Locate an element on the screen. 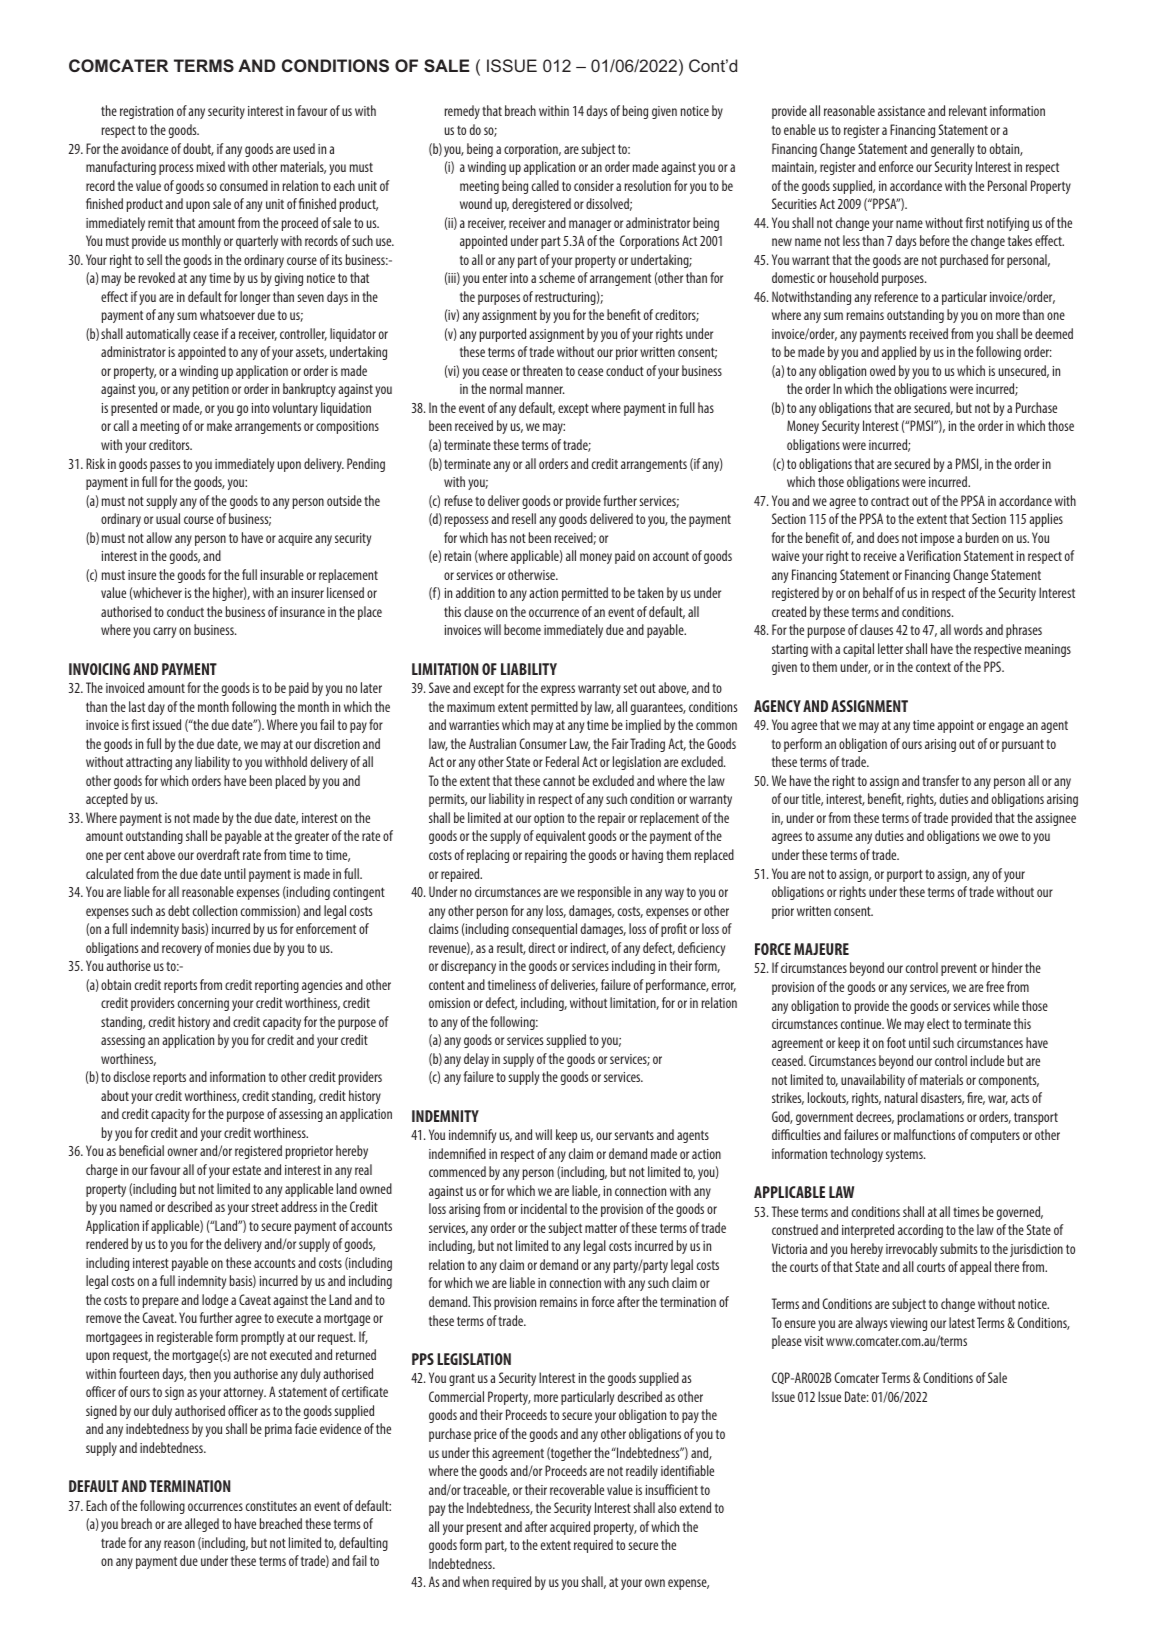 The height and width of the screenshot is (1625, 1149). recoverable is located at coordinates (577, 1489).
